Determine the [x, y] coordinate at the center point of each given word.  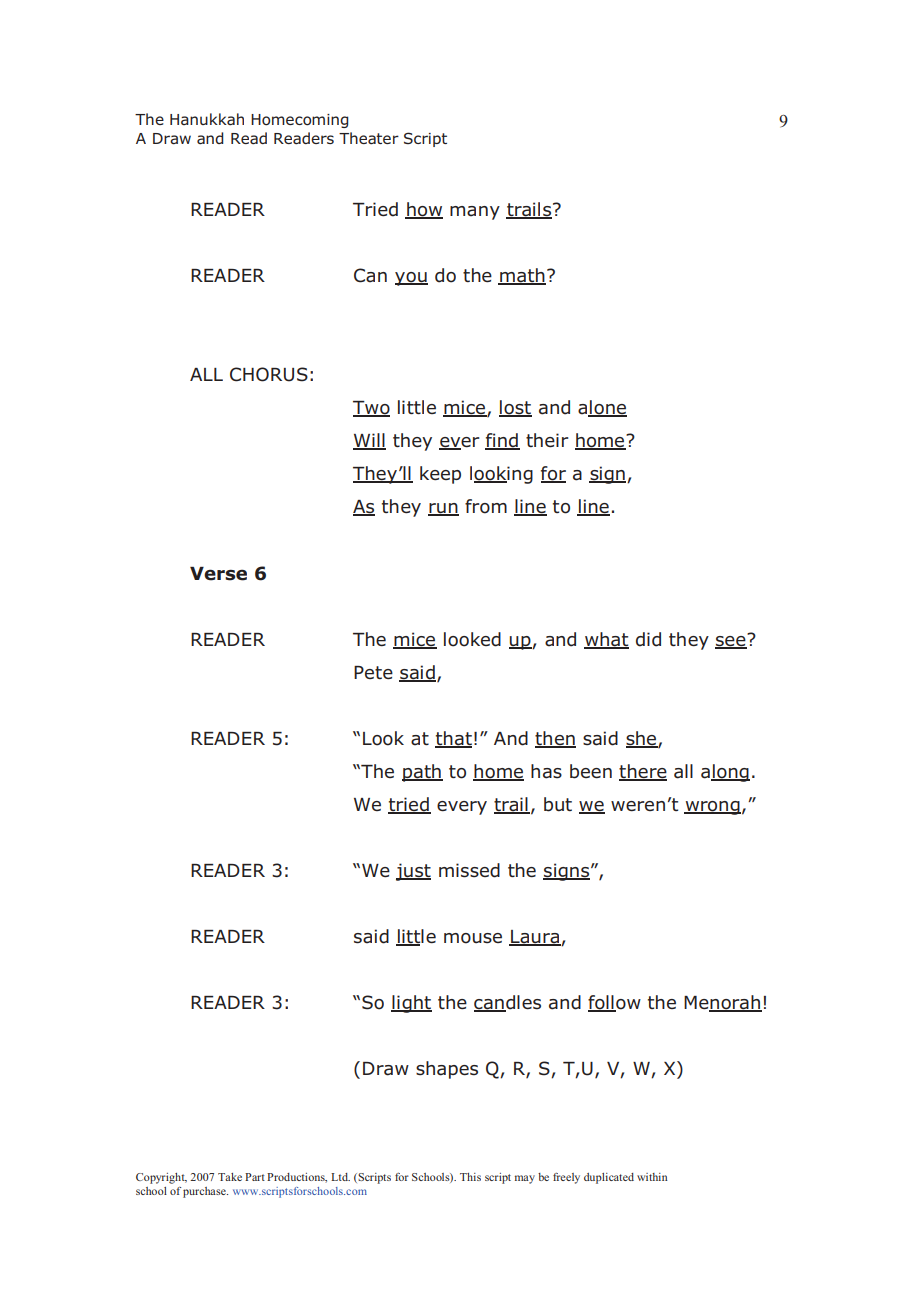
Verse [218, 574]
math [522, 276]
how [424, 210]
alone [602, 408]
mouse [473, 938]
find [502, 441]
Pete [373, 673]
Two [371, 409]
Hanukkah [207, 119]
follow [614, 1003]
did [648, 639]
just [413, 872]
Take [230, 1177]
